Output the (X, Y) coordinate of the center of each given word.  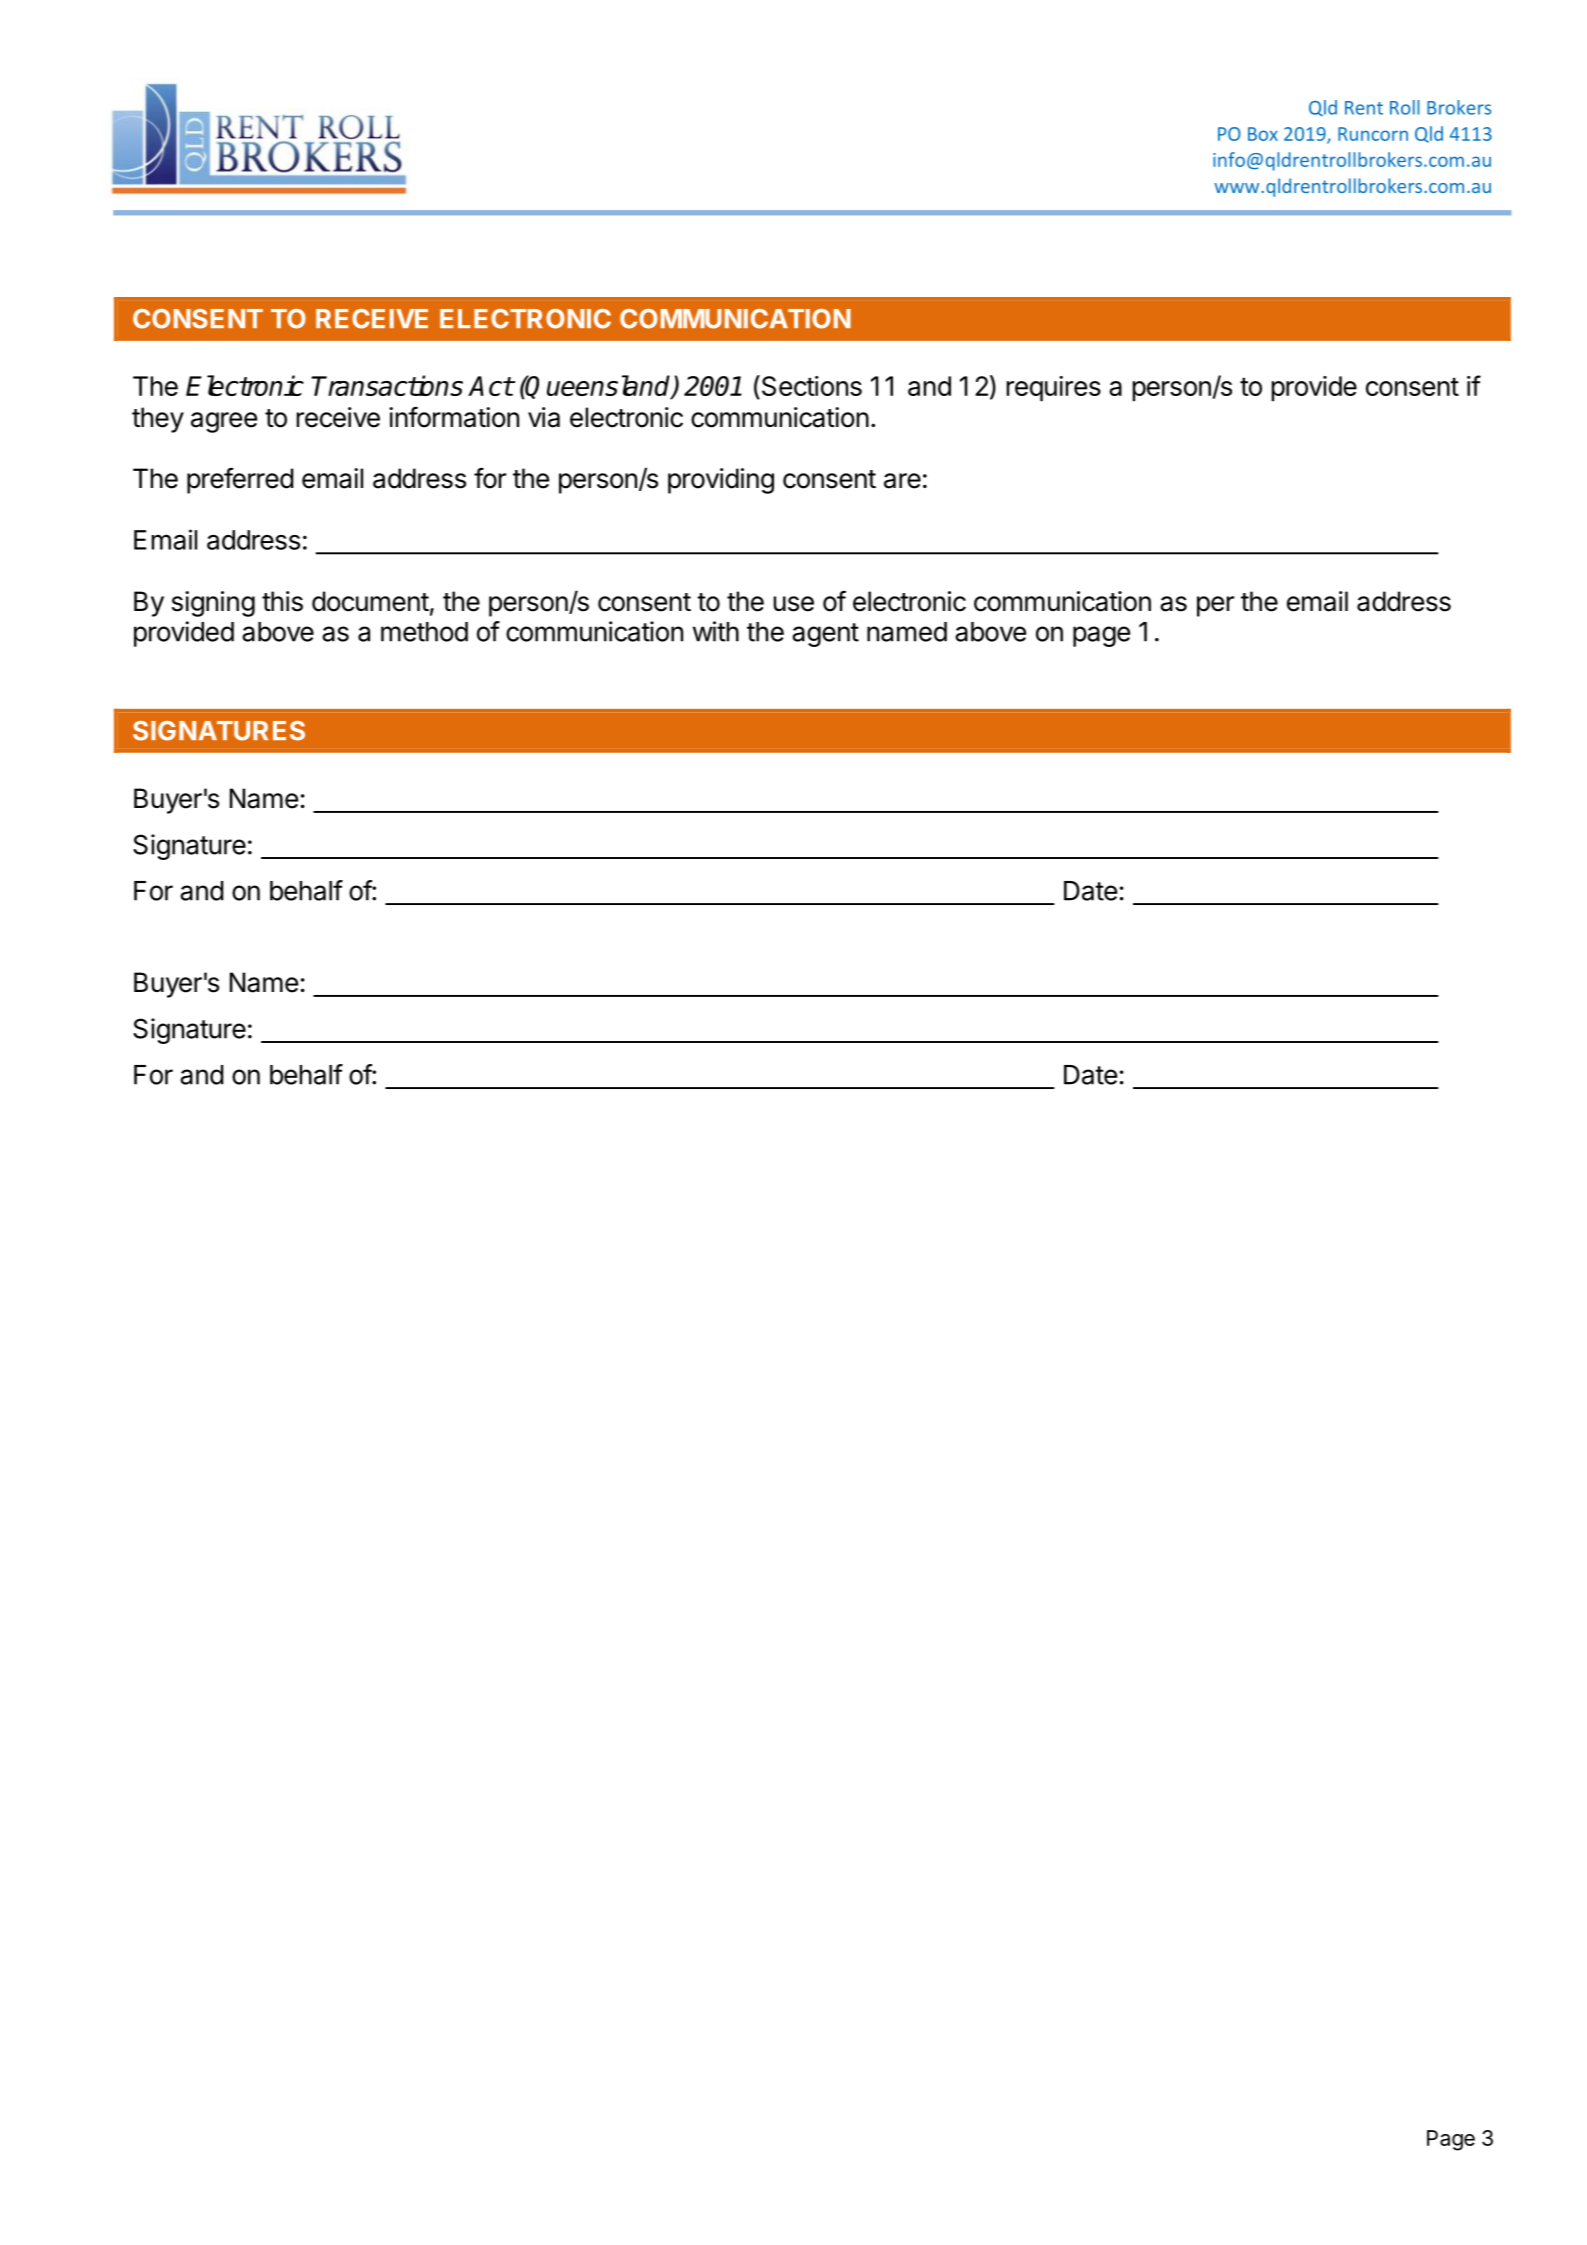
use (793, 604)
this (282, 601)
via (544, 417)
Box (1263, 134)
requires (1053, 388)
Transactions (387, 385)
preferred (240, 480)
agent (825, 635)
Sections (810, 387)
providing (721, 481)
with (716, 631)
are (902, 481)
